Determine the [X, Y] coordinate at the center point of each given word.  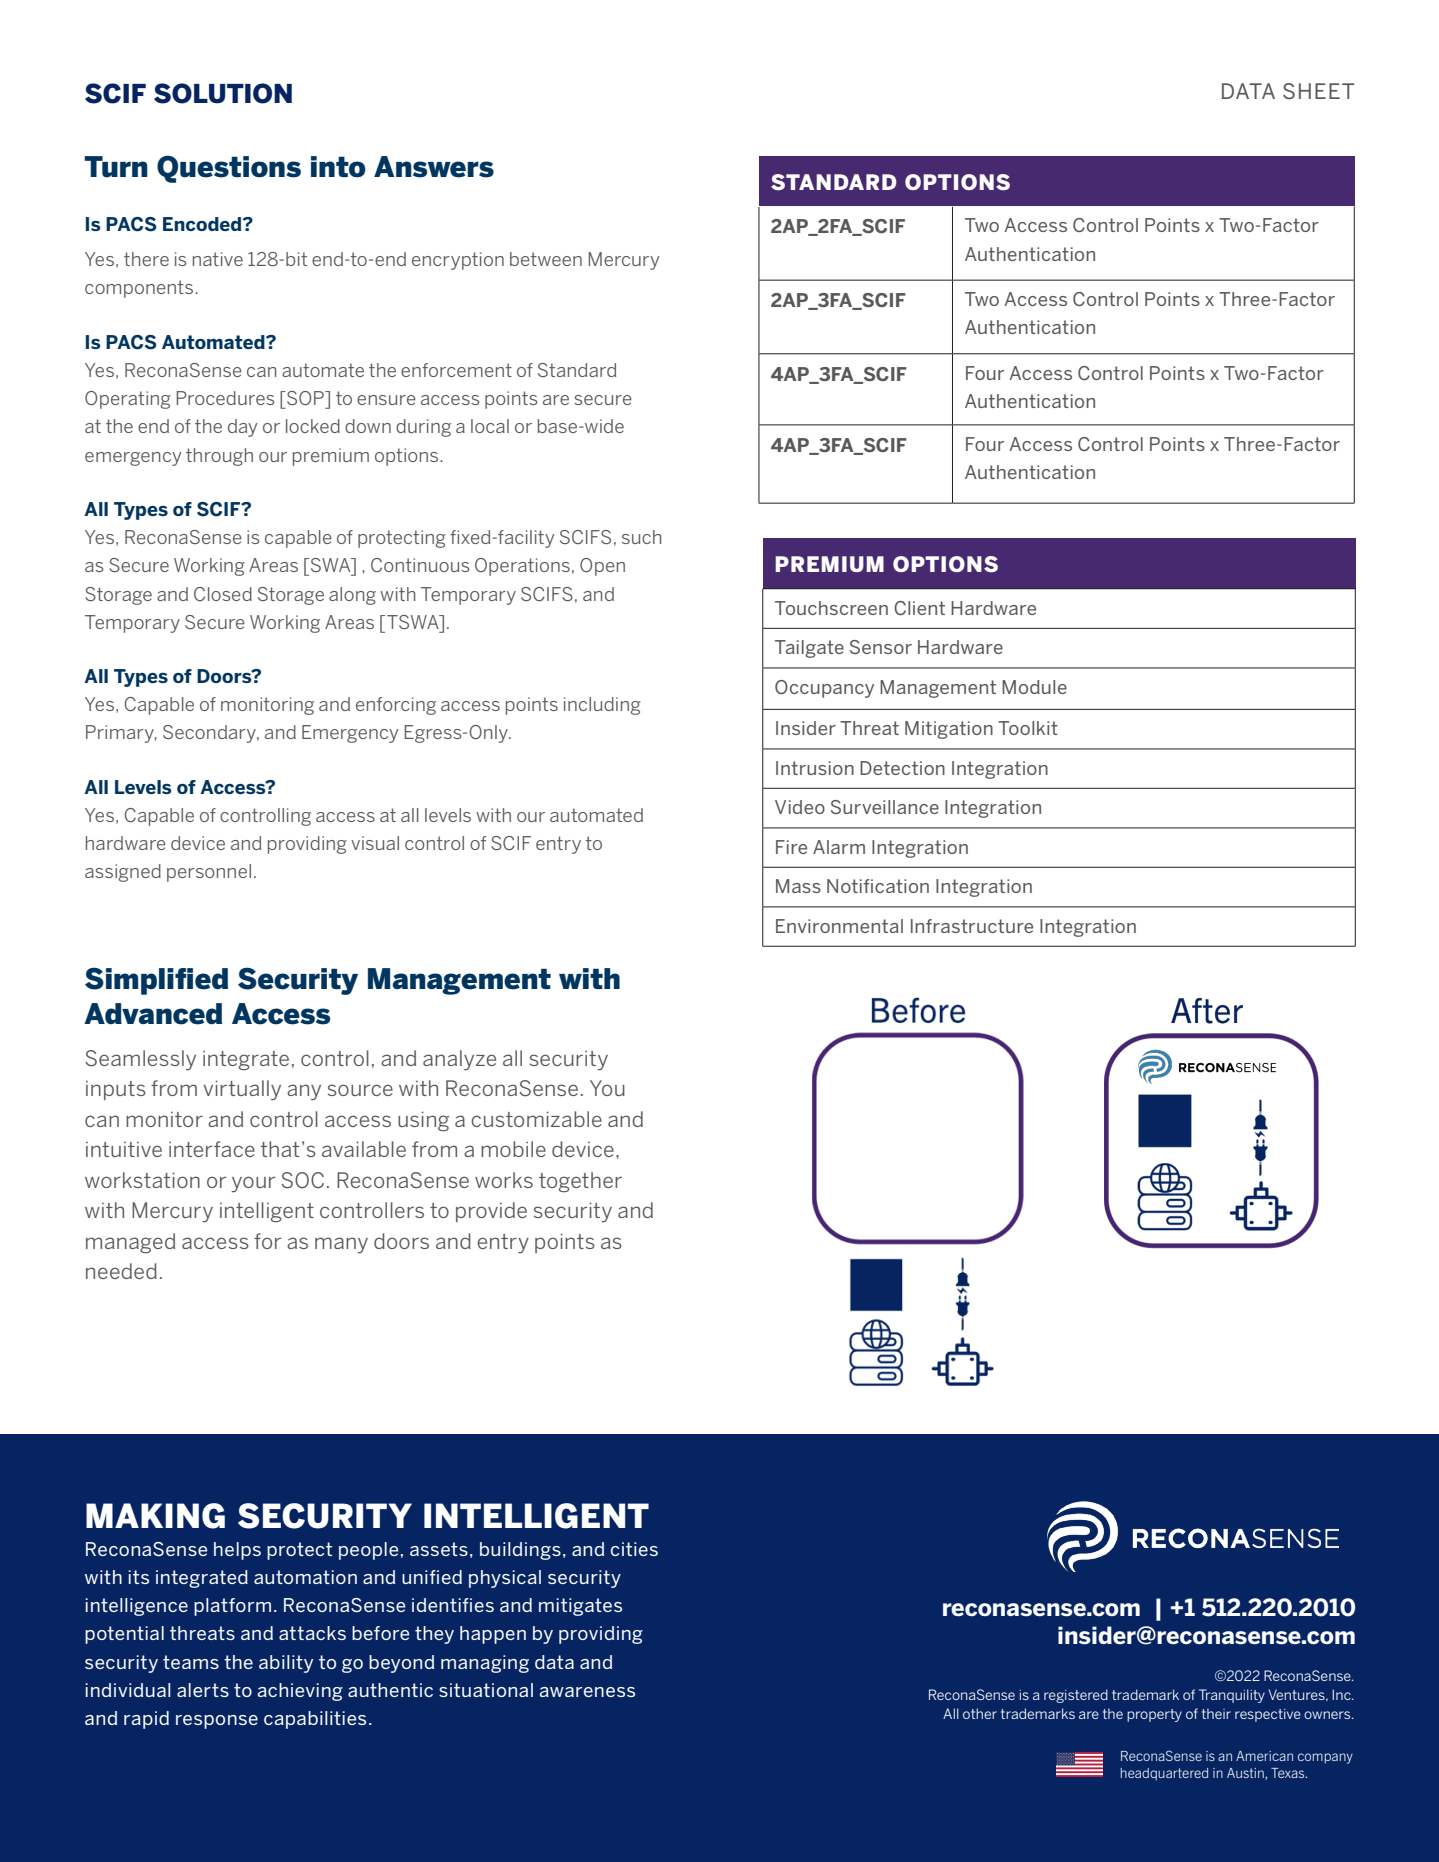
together [580, 1182]
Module [1034, 687]
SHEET [1318, 91]
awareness [587, 1692]
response [217, 1722]
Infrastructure [972, 926]
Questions [229, 169]
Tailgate [809, 649]
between [546, 259]
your [253, 1184]
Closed [223, 594]
